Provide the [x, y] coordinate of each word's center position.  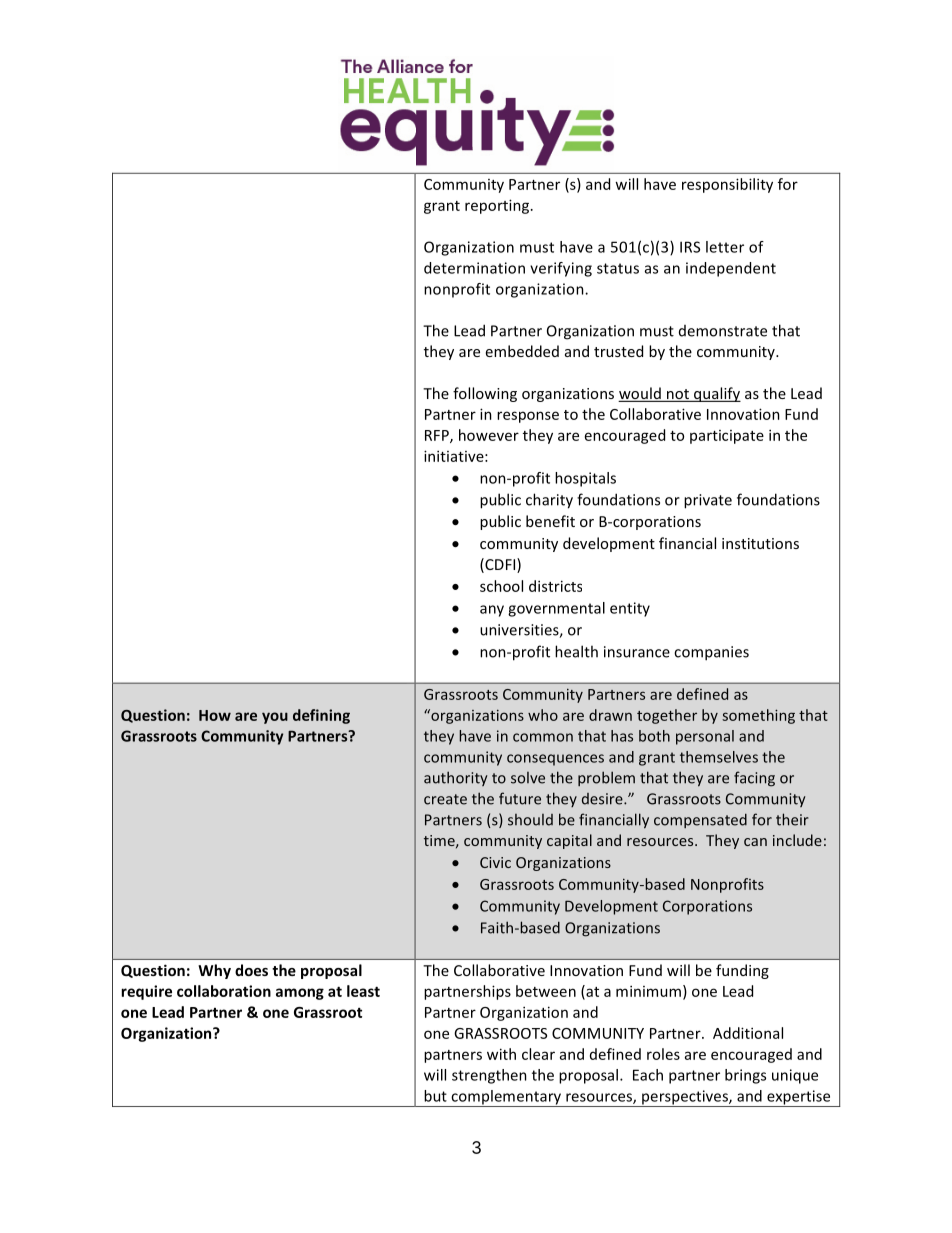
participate [727, 437]
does [251, 970]
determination [474, 268]
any [492, 611]
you [275, 718]
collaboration [224, 991]
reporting [497, 206]
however [489, 435]
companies [711, 653]
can [755, 842]
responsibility [727, 185]
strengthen [489, 1076]
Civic [495, 862]
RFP [438, 436]
